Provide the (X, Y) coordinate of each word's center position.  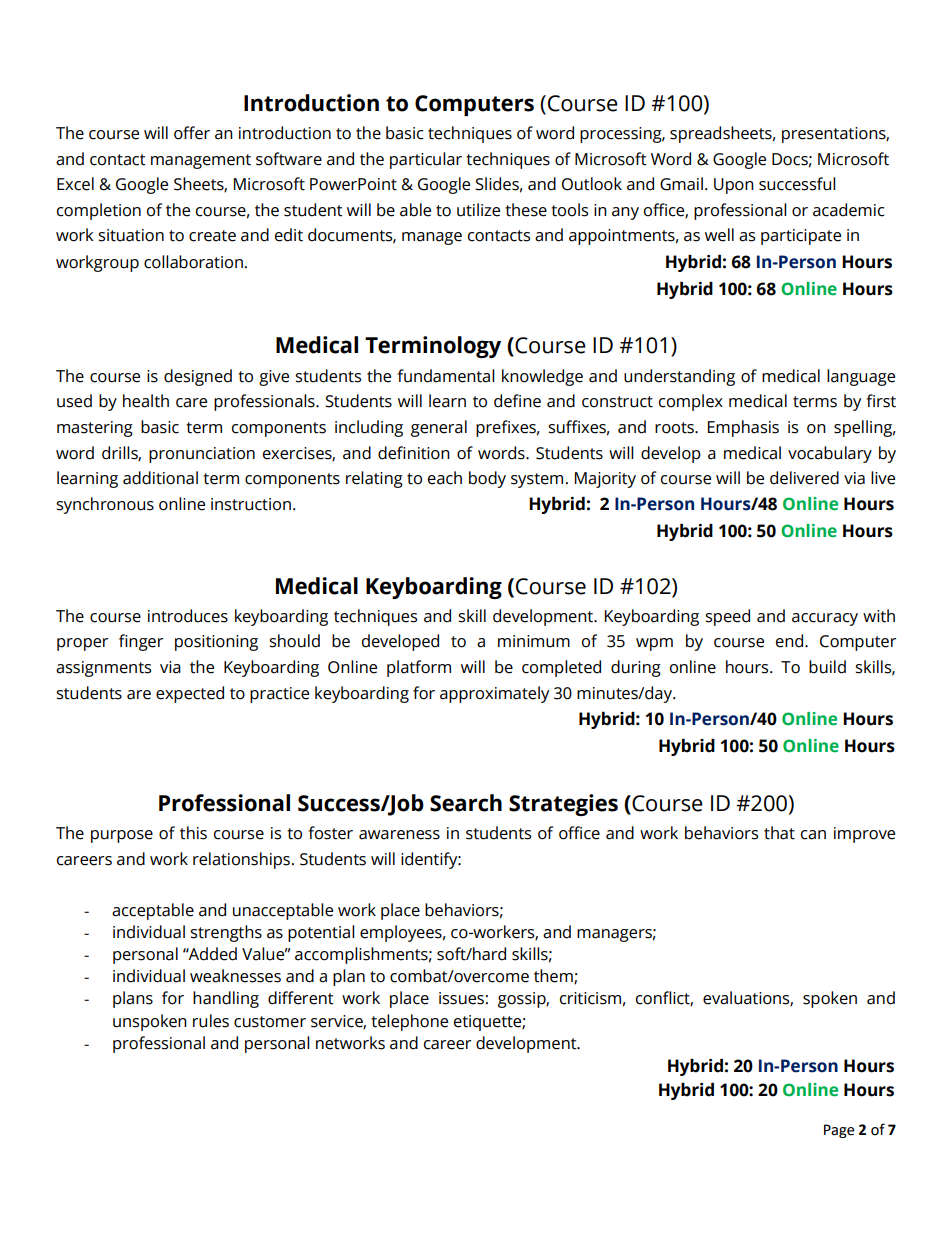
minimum (534, 641)
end (789, 641)
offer (192, 133)
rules (211, 1021)
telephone (409, 1022)
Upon (734, 186)
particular (426, 160)
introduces (188, 616)
